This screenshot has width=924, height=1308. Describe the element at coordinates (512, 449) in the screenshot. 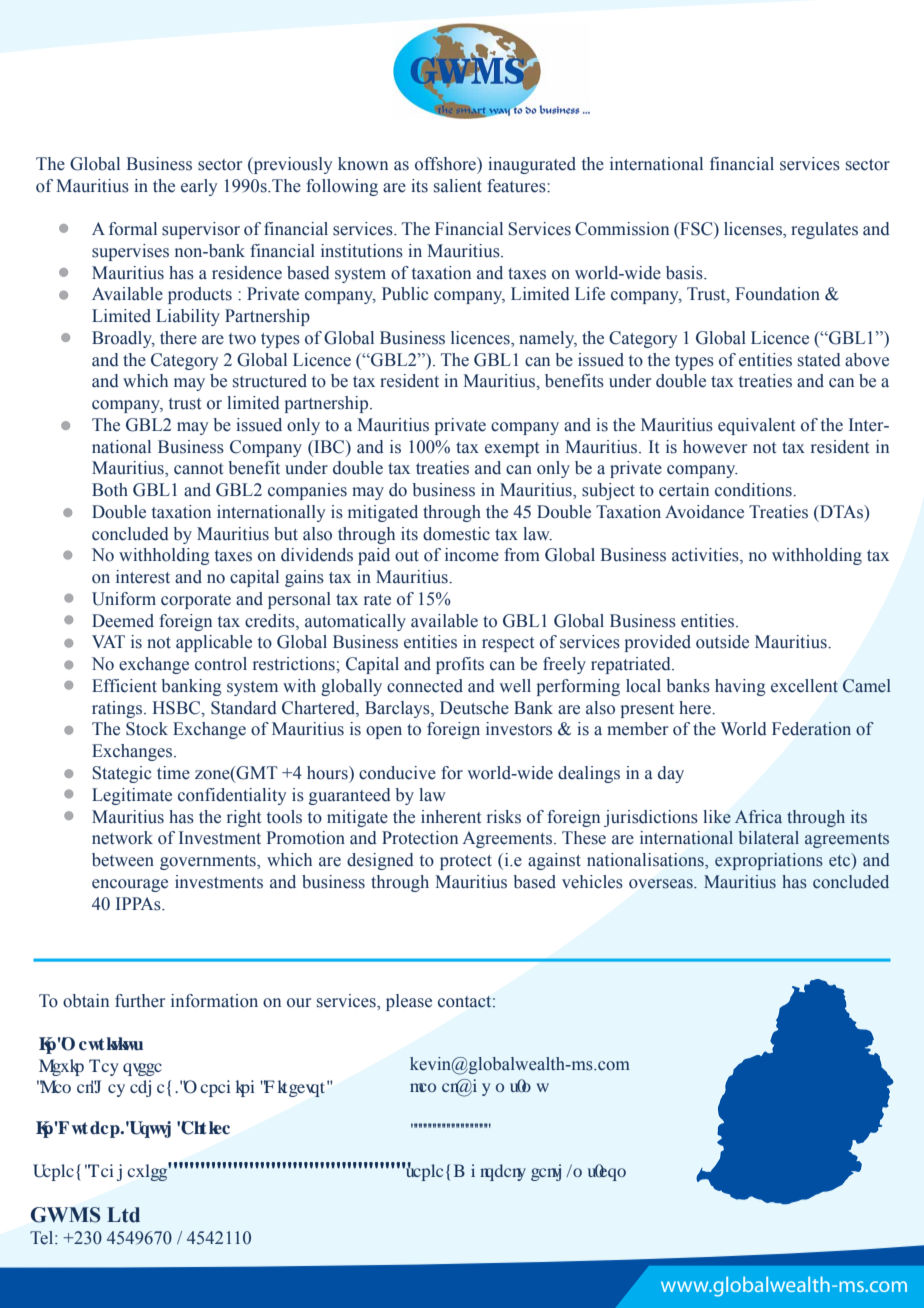

I see `exempt` at that location.
